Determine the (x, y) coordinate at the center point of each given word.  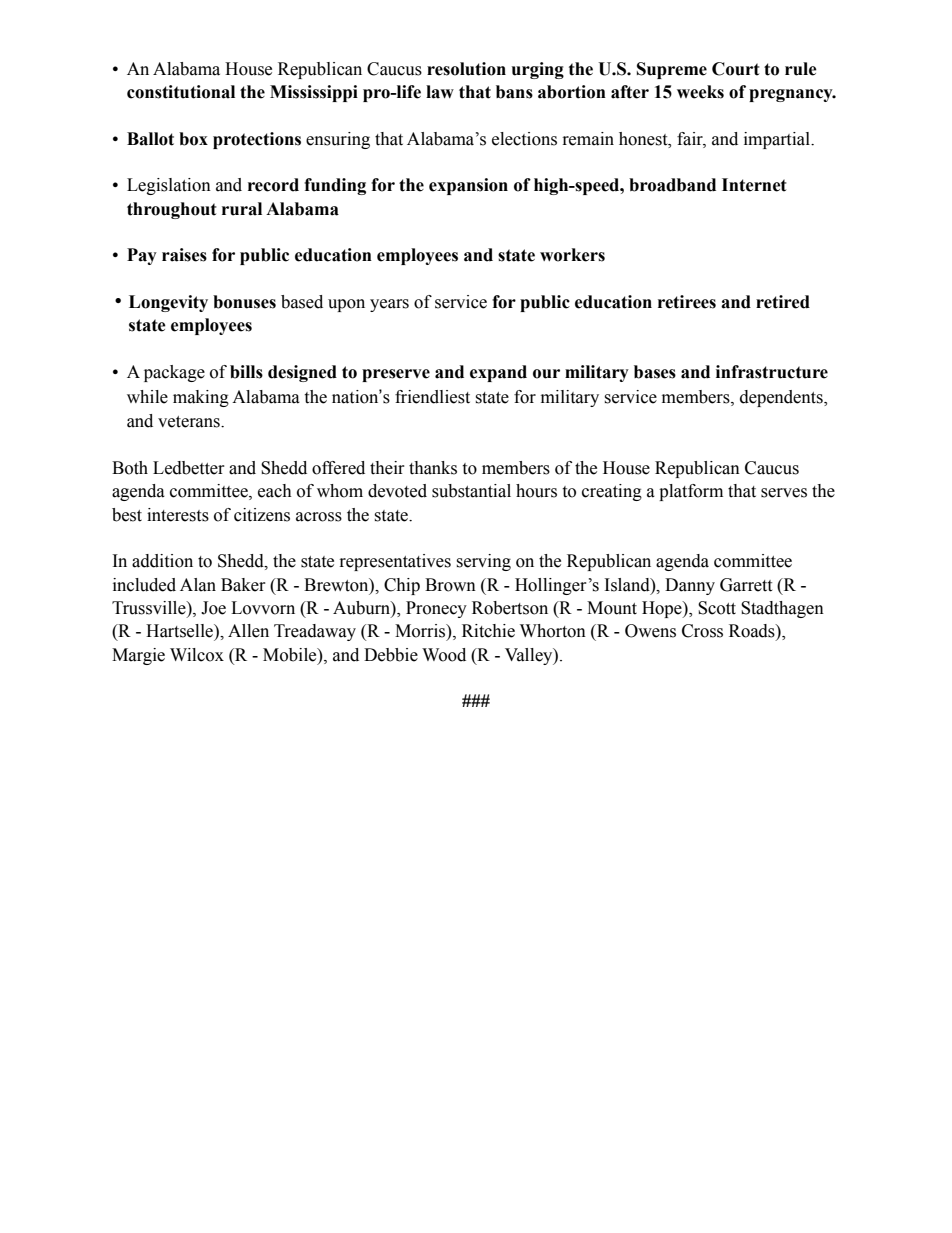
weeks (700, 92)
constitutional (181, 92)
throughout (172, 210)
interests (178, 515)
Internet (754, 185)
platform (691, 492)
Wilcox (197, 655)
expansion (468, 186)
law (440, 92)
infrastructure (772, 372)
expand (498, 373)
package (174, 373)
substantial (471, 491)
